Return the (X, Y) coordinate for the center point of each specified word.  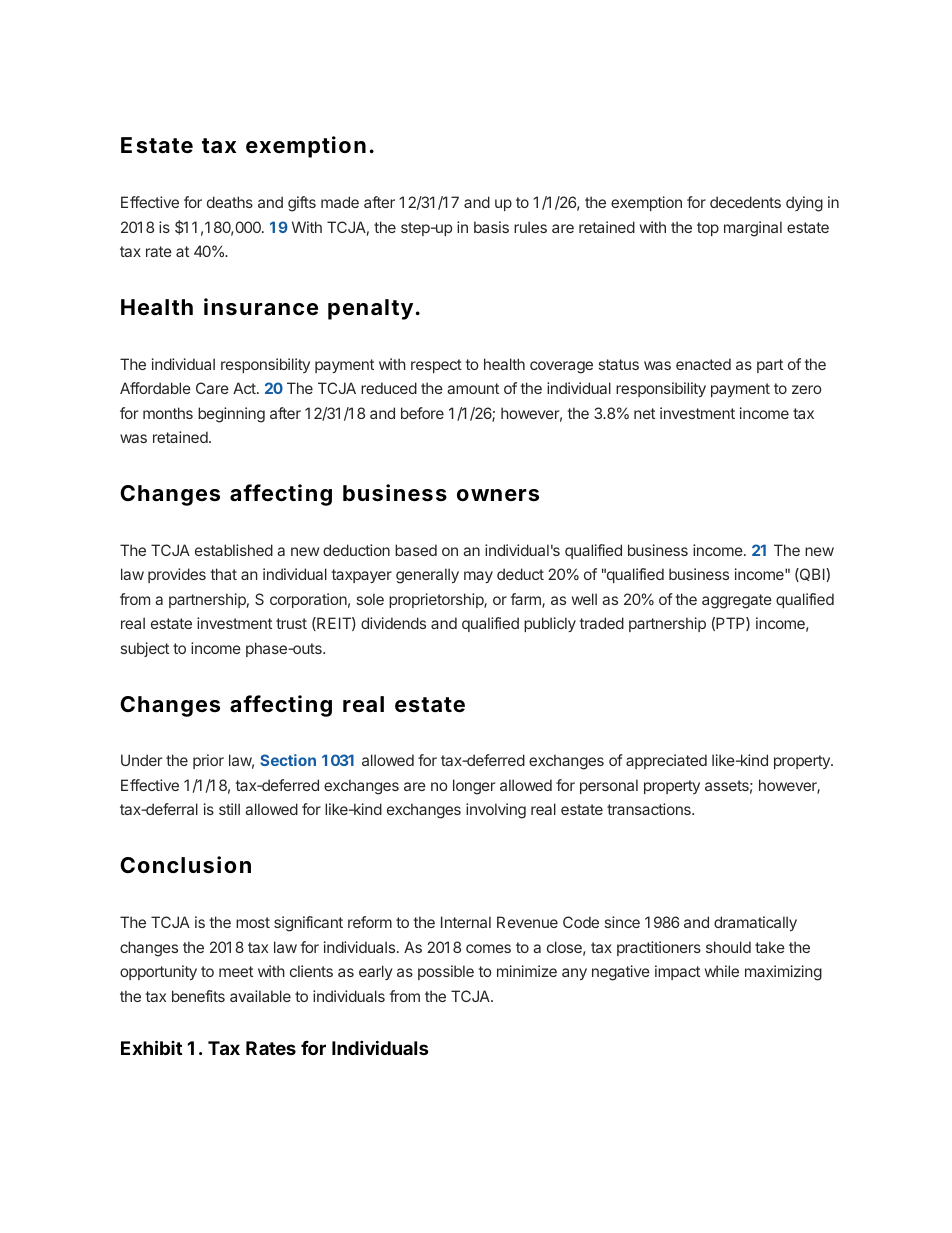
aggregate (737, 601)
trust (291, 623)
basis (491, 227)
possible (446, 972)
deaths (230, 202)
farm (526, 600)
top (708, 229)
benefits (198, 996)
